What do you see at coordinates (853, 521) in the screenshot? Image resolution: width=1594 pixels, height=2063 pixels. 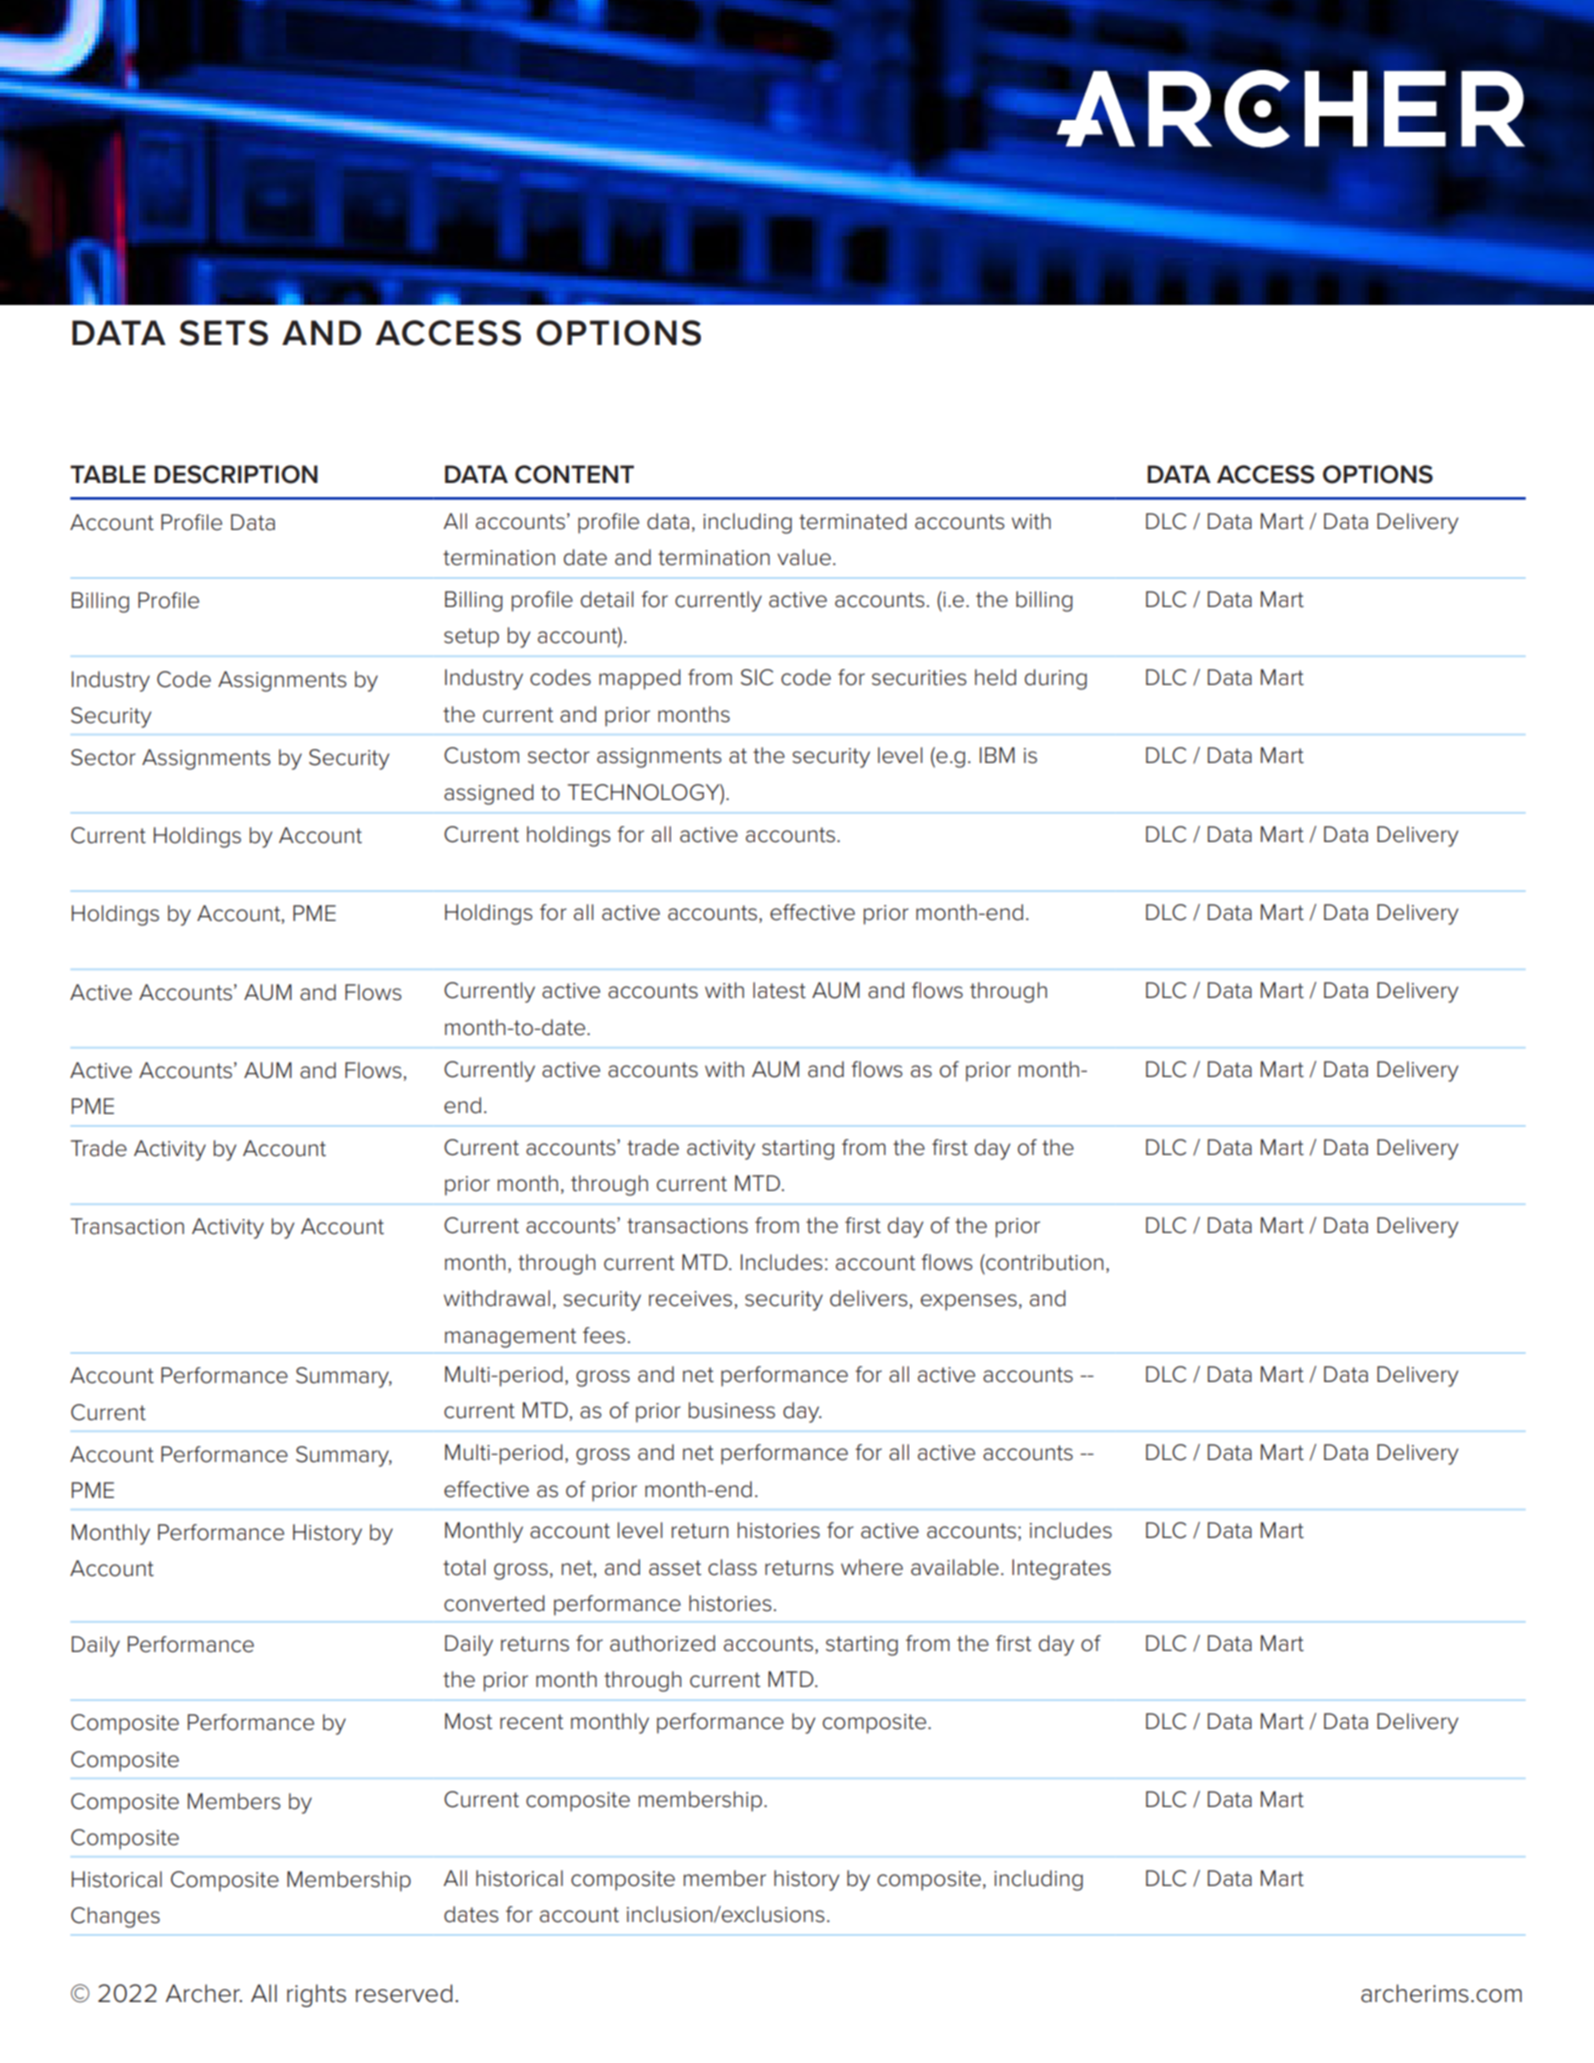 I see `terminated` at bounding box center [853, 521].
